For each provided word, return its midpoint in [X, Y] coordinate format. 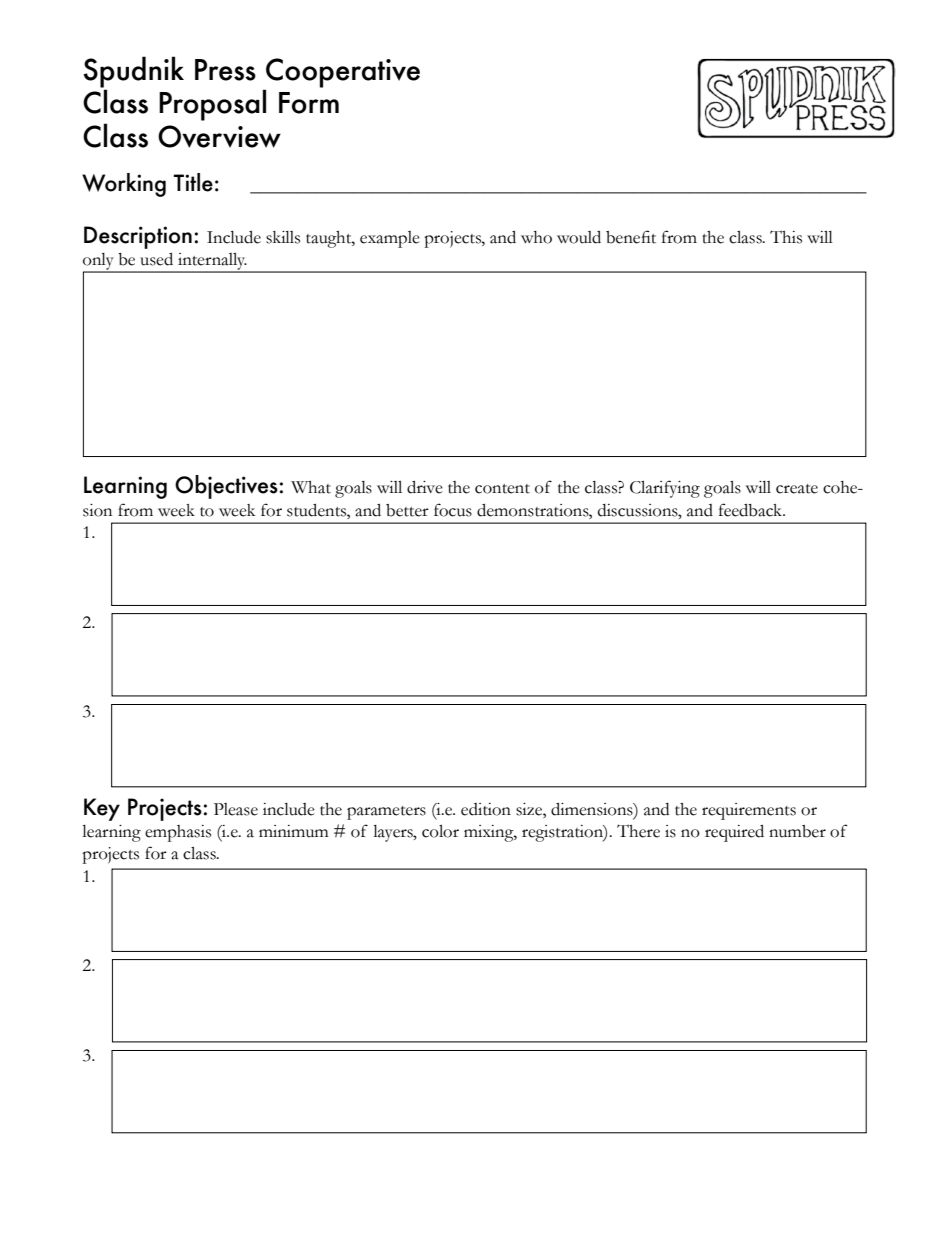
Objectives [226, 487]
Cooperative [343, 73]
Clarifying [665, 489]
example [390, 239]
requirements [749, 811]
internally [212, 262]
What [311, 487]
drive [425, 487]
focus [453, 510]
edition [486, 809]
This [786, 237]
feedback [752, 510]
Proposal [212, 105]
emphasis [178, 833]
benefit [631, 237]
